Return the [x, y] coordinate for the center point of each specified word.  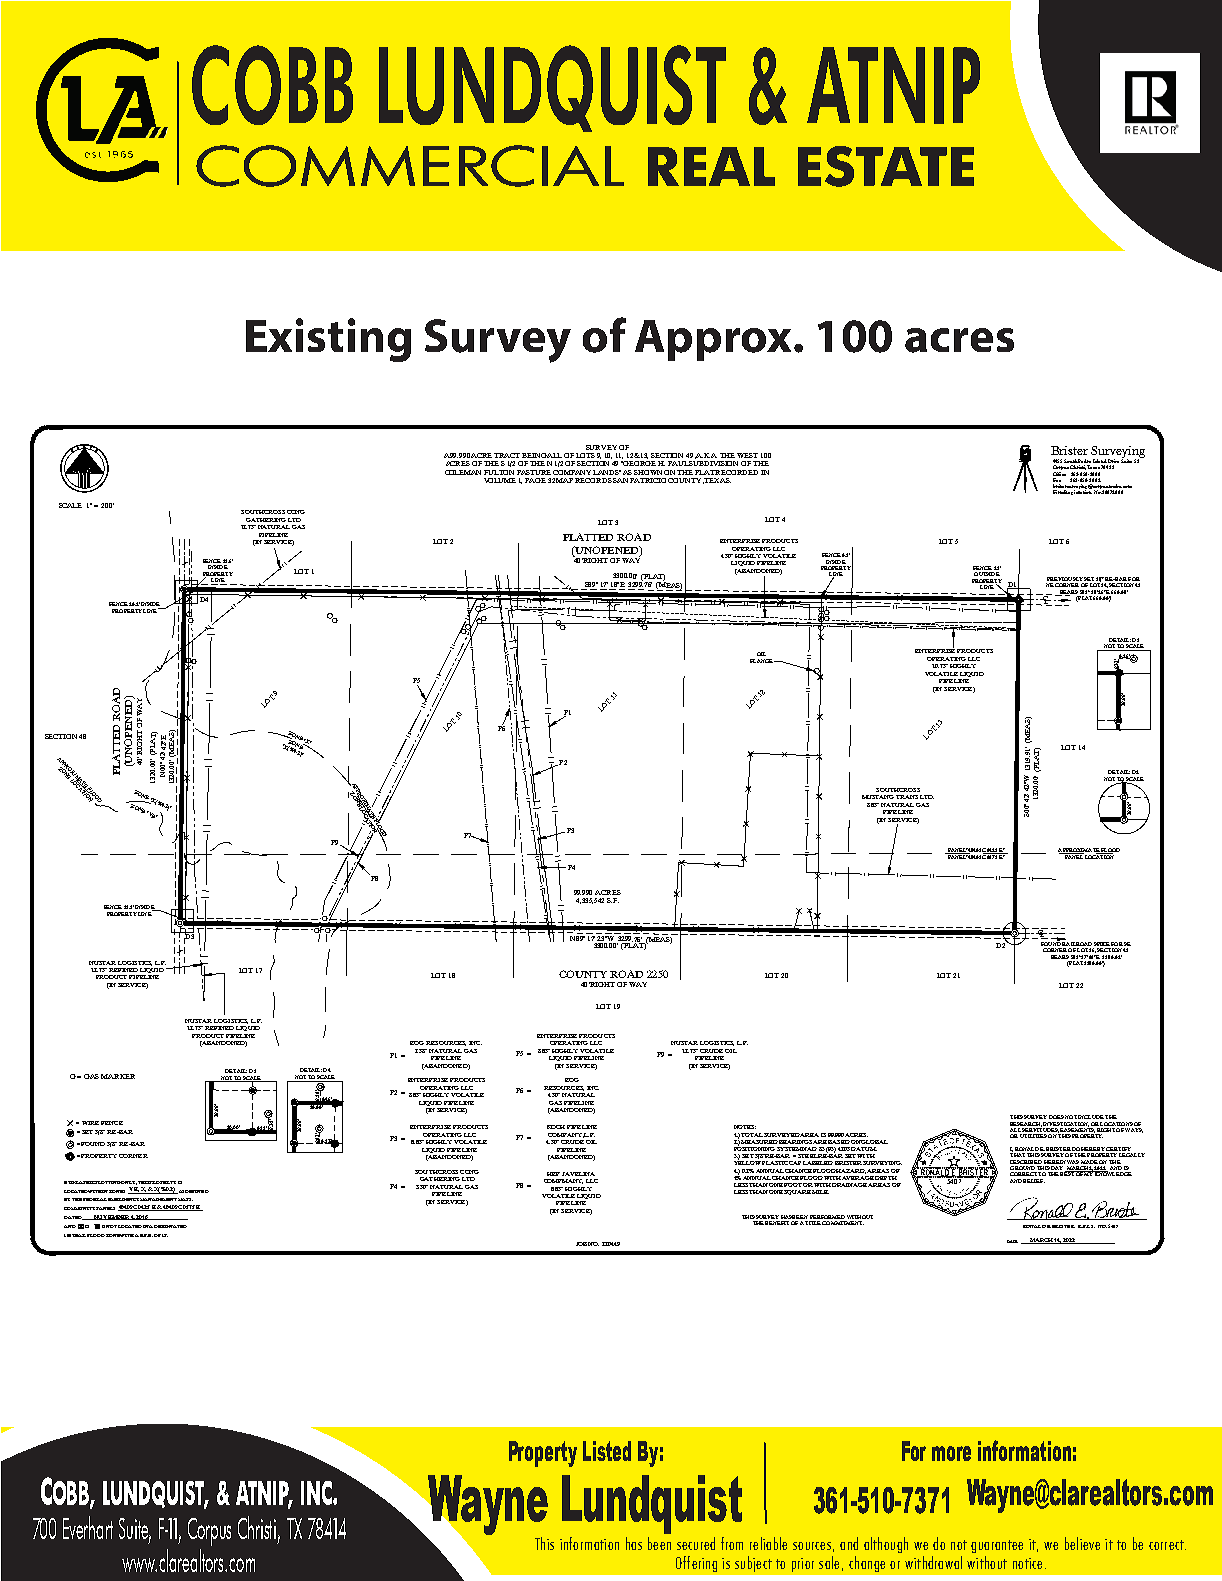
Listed [607, 1451]
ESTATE [886, 166]
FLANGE [762, 661]
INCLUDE [1091, 1117]
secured [696, 1543]
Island [1100, 462]
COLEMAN [463, 472]
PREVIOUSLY [1065, 579]
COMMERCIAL [410, 166]
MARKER [118, 1076]
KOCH [556, 1127]
